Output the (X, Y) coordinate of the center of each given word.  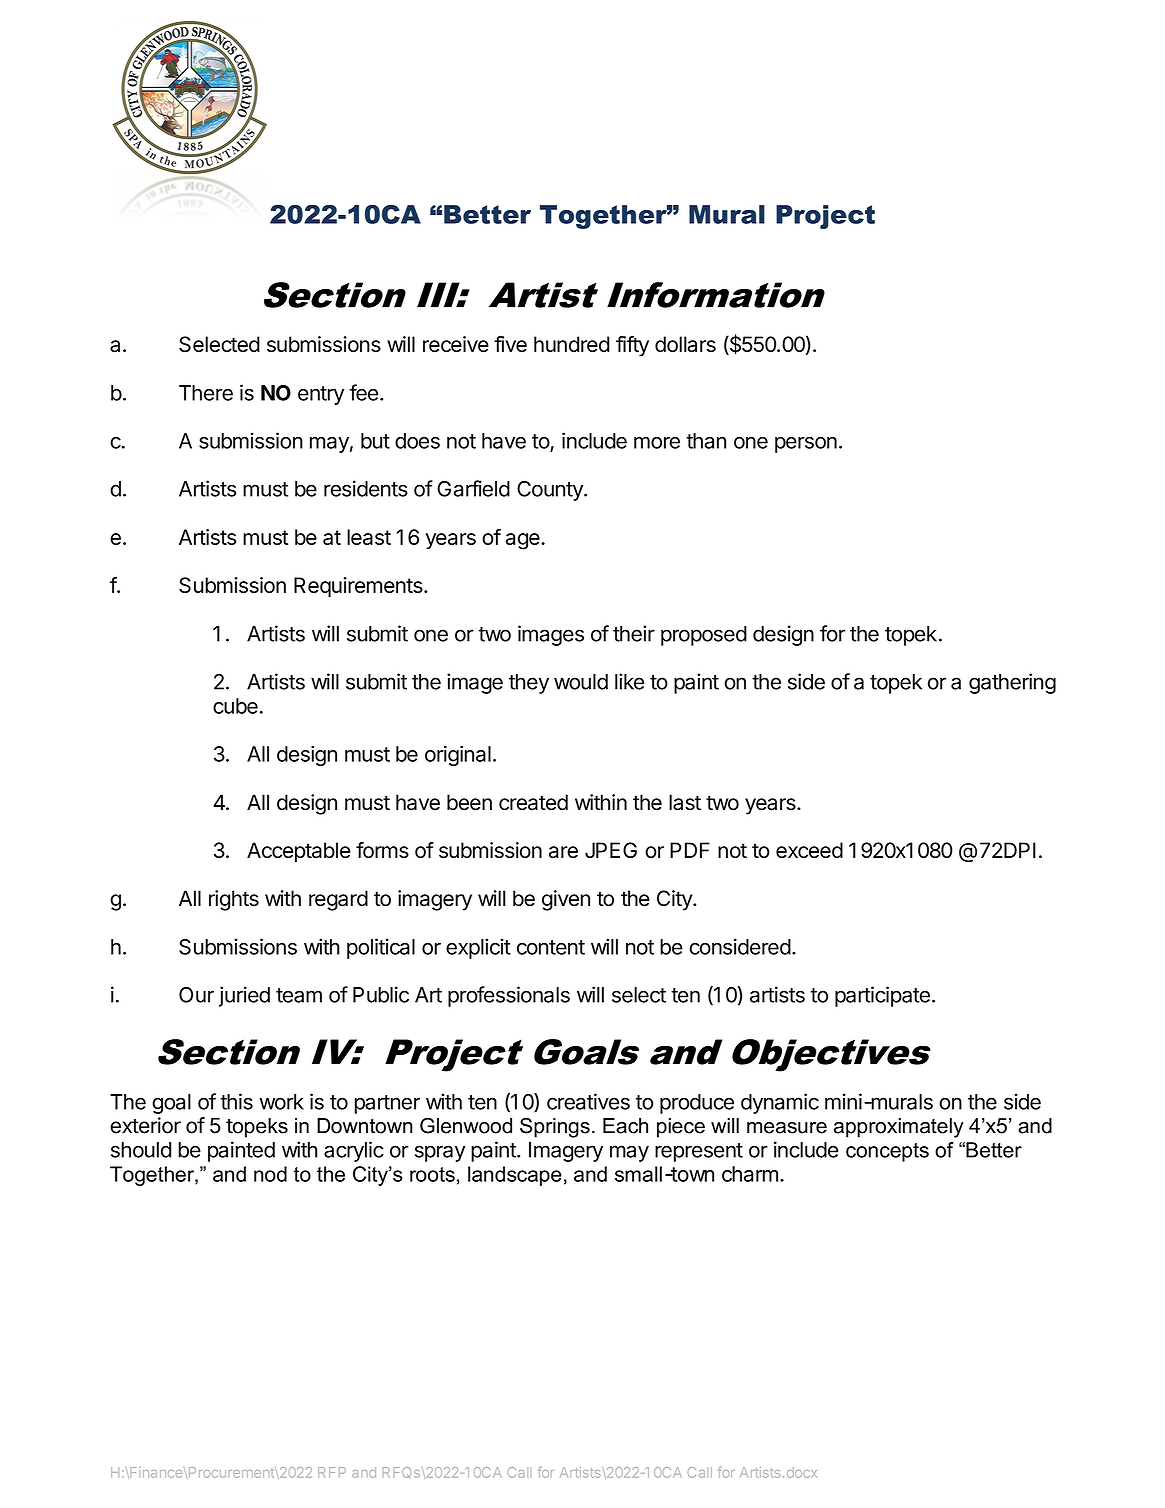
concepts (887, 1152)
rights (234, 900)
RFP (332, 1472)
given (566, 900)
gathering (1012, 683)
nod (270, 1174)
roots (432, 1174)
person (806, 444)
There (206, 393)
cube (235, 706)
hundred (572, 344)
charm (750, 1174)
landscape (515, 1176)
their (634, 633)
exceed (809, 850)
